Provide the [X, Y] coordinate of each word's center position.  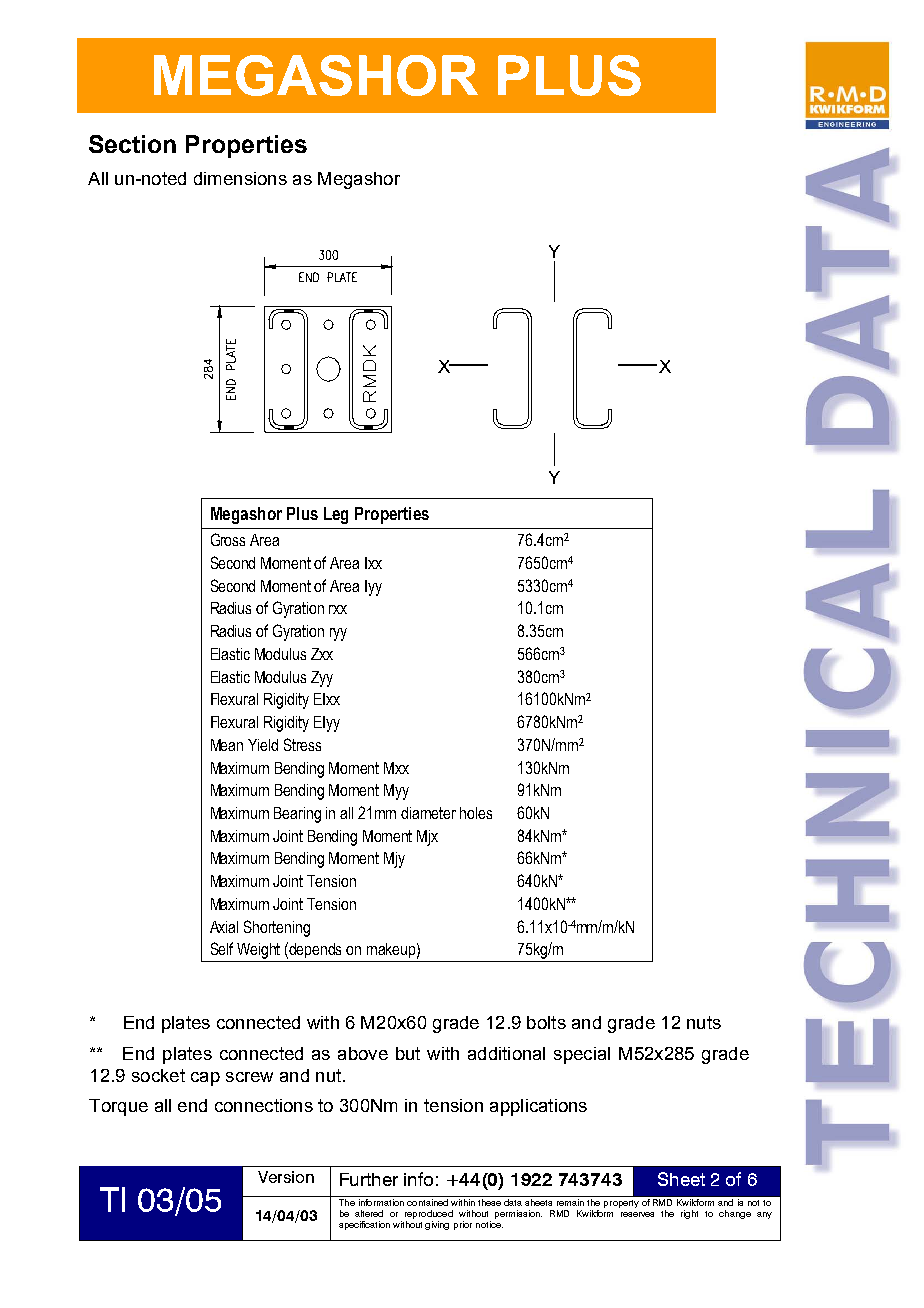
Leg [336, 515]
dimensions [240, 178]
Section [132, 144]
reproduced [429, 1214]
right [689, 1214]
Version [286, 1177]
